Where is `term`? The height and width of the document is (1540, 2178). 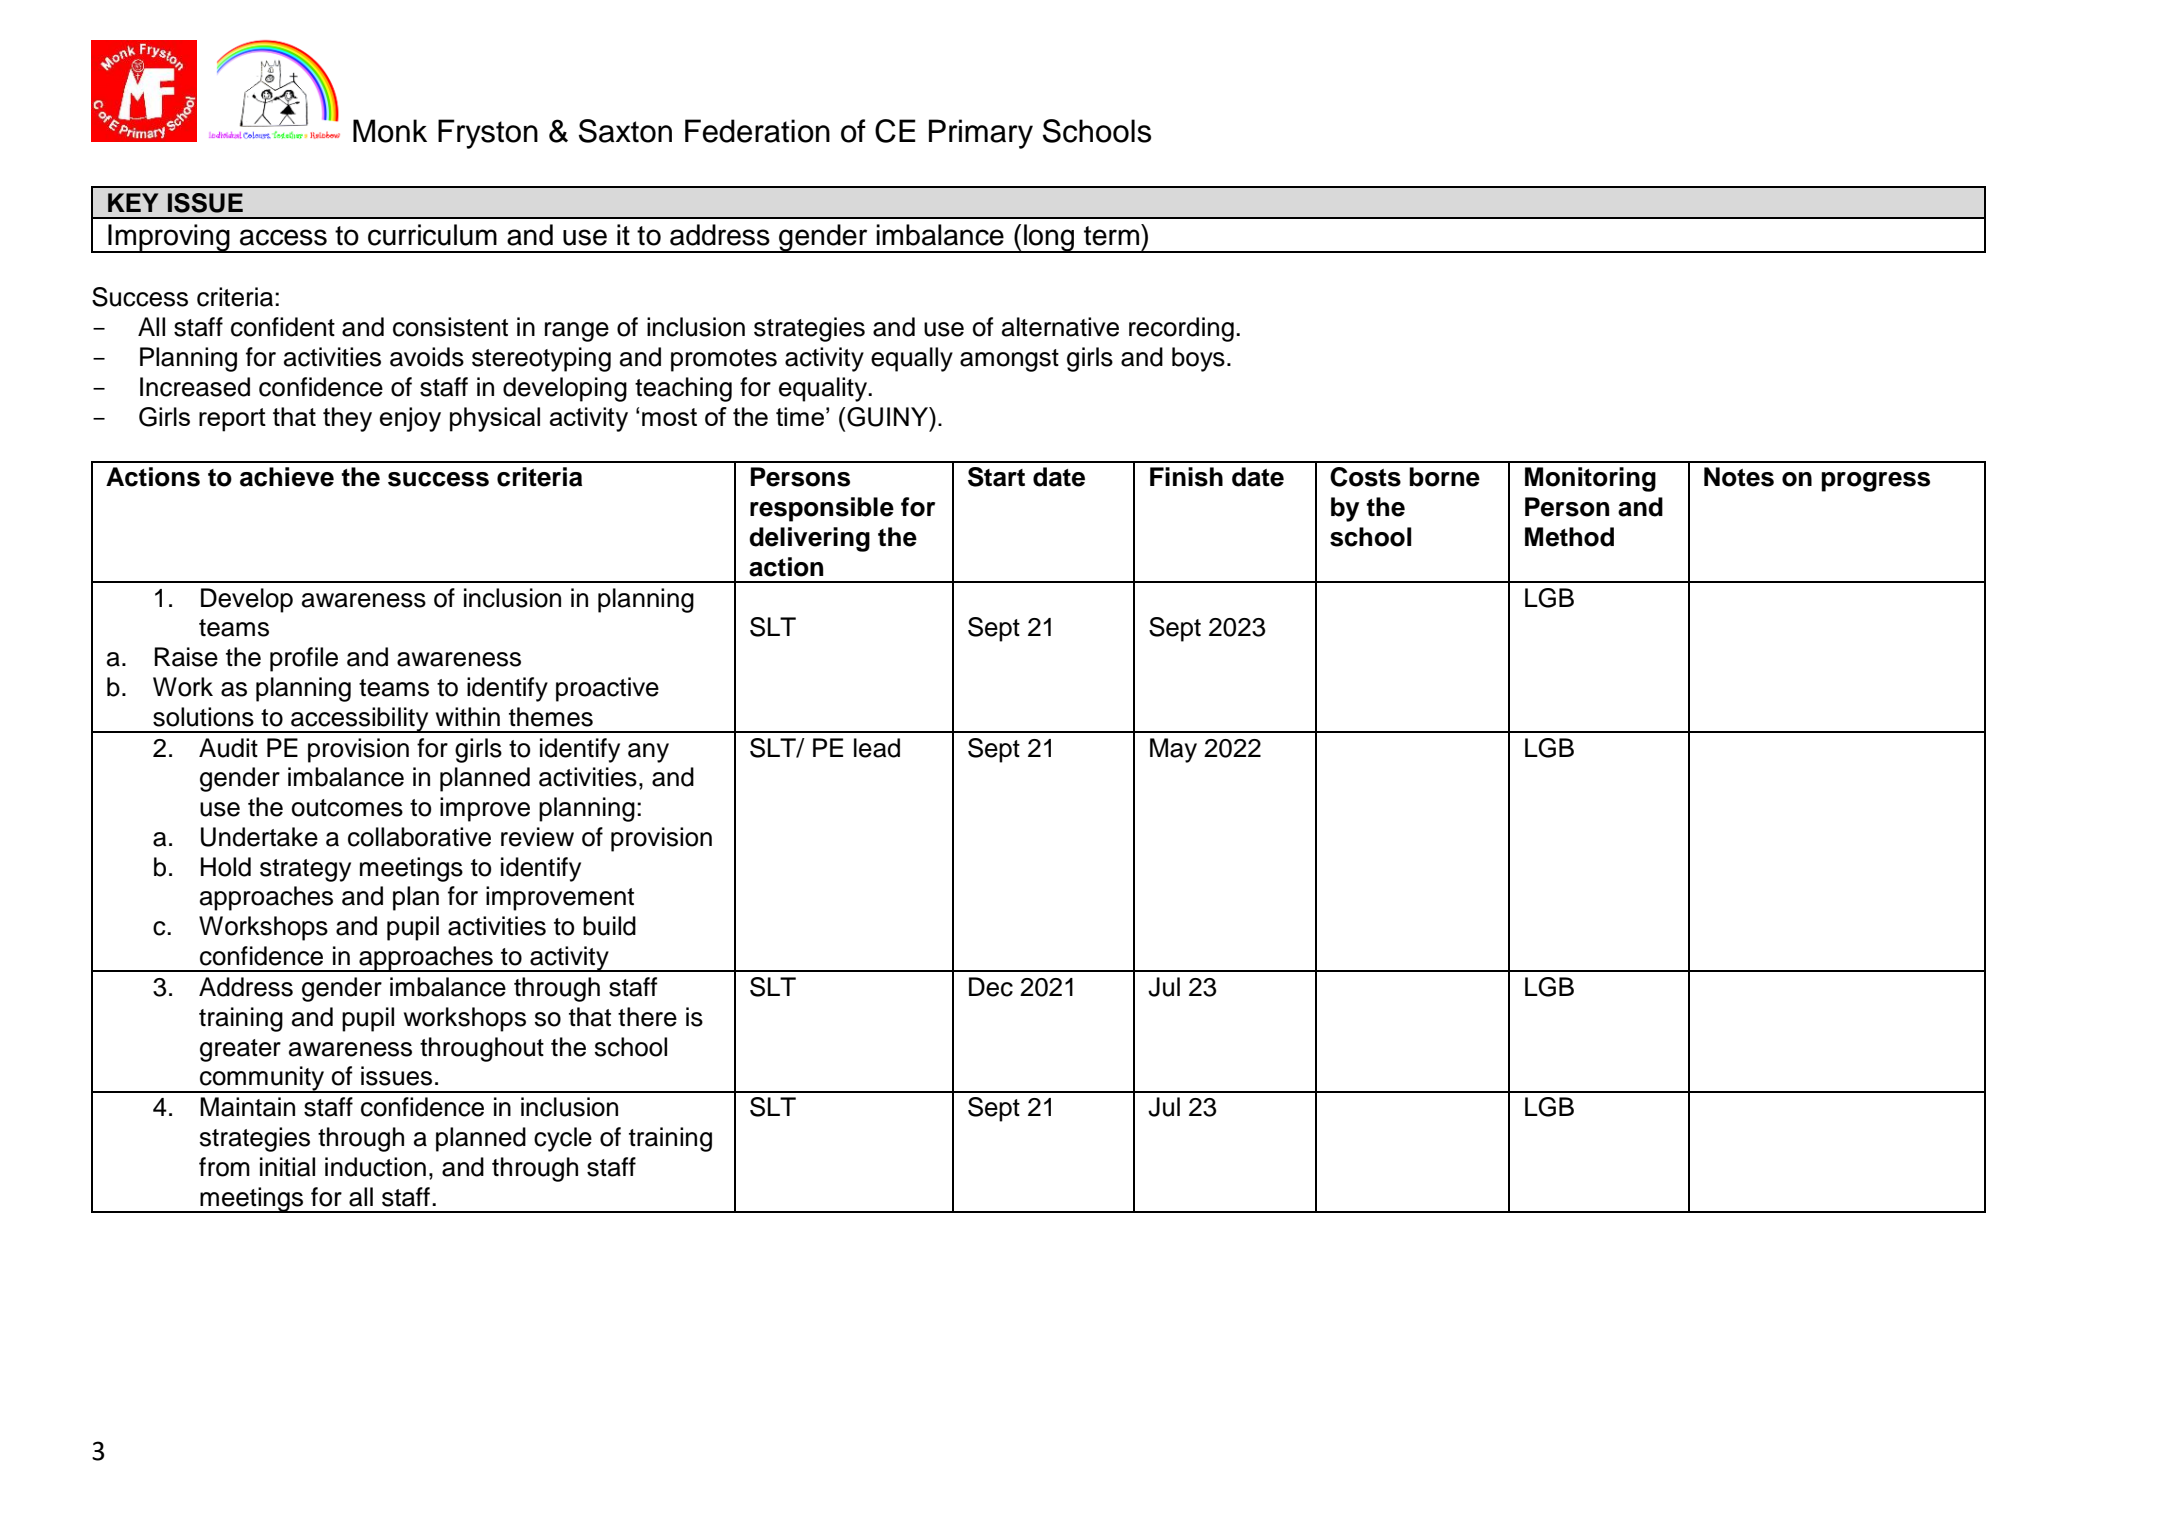 term is located at coordinates (1111, 236).
